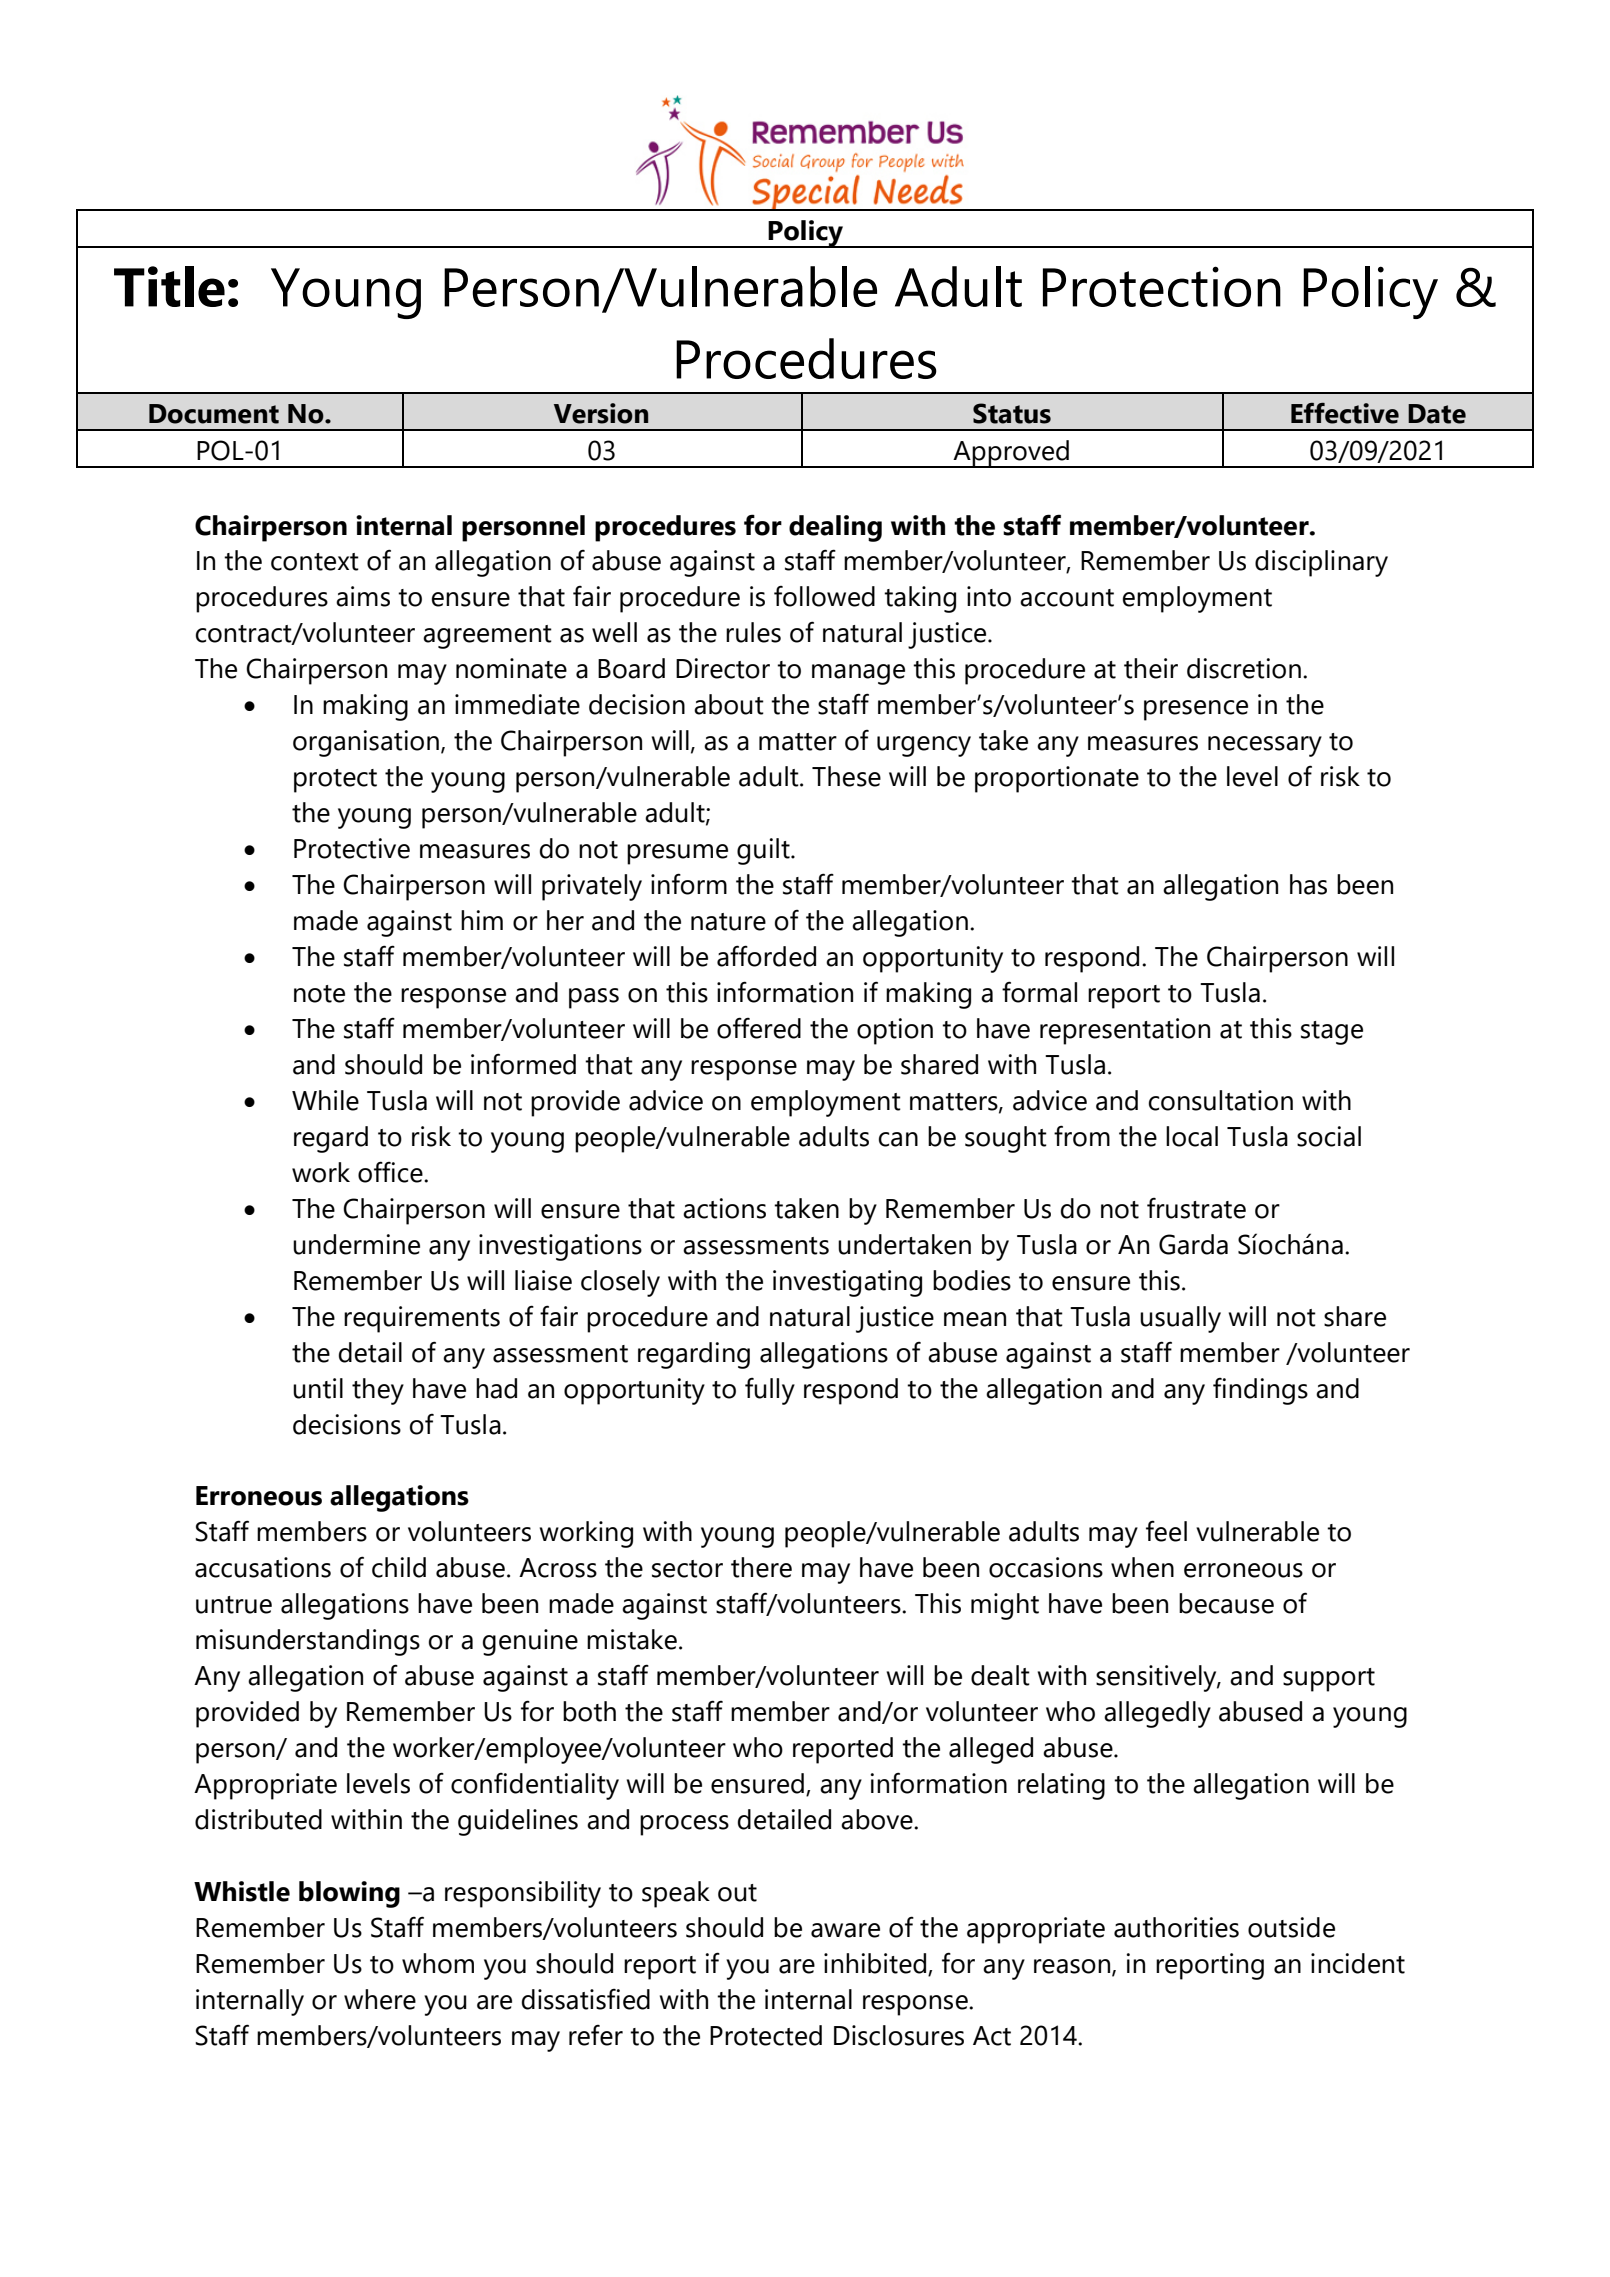 The image size is (1610, 2277). What do you see at coordinates (380, 1999) in the screenshot?
I see `where` at bounding box center [380, 1999].
